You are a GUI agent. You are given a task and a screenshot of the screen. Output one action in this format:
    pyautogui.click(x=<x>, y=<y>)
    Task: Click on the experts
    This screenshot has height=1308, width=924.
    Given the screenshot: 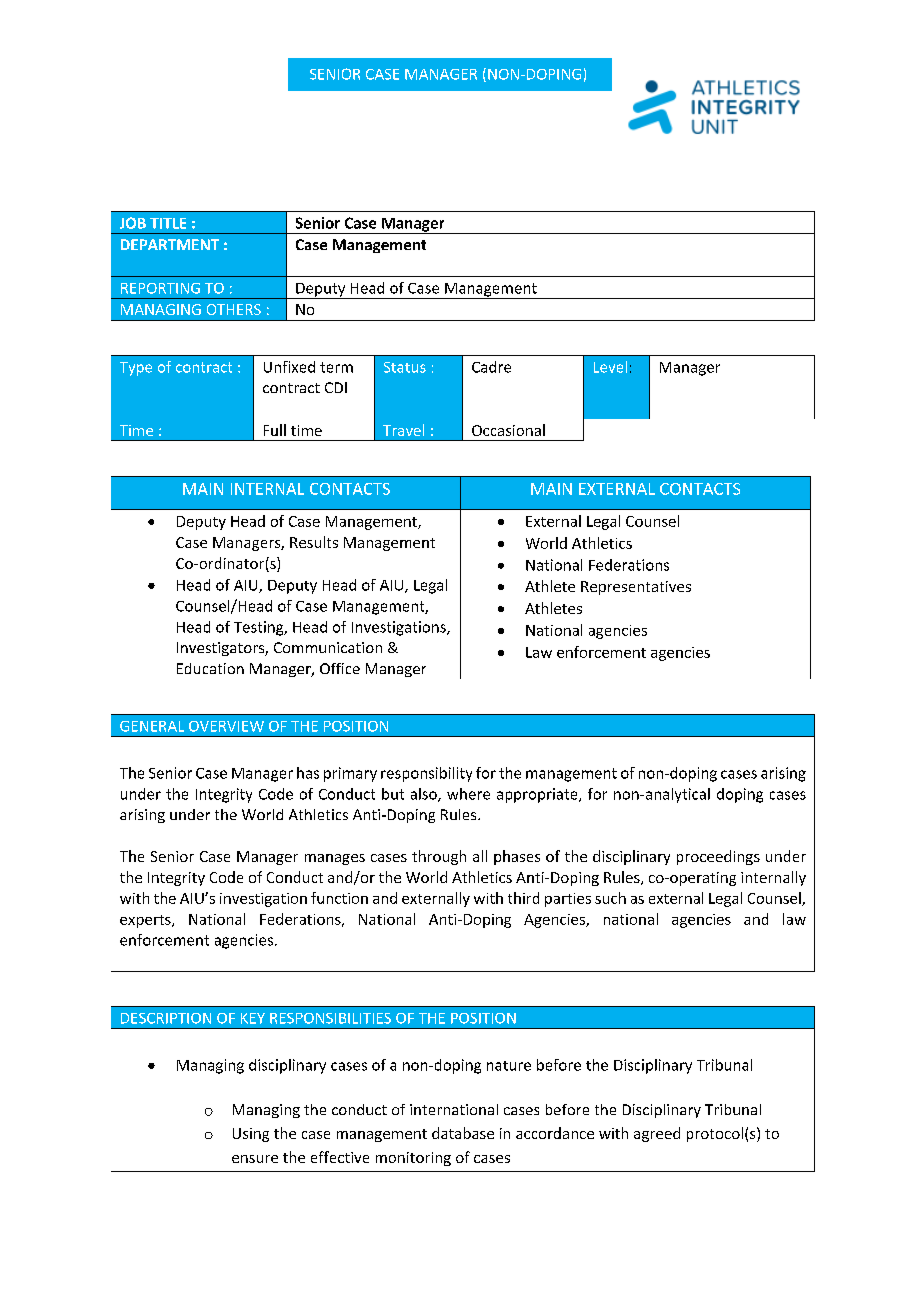 What is the action you would take?
    pyautogui.click(x=146, y=921)
